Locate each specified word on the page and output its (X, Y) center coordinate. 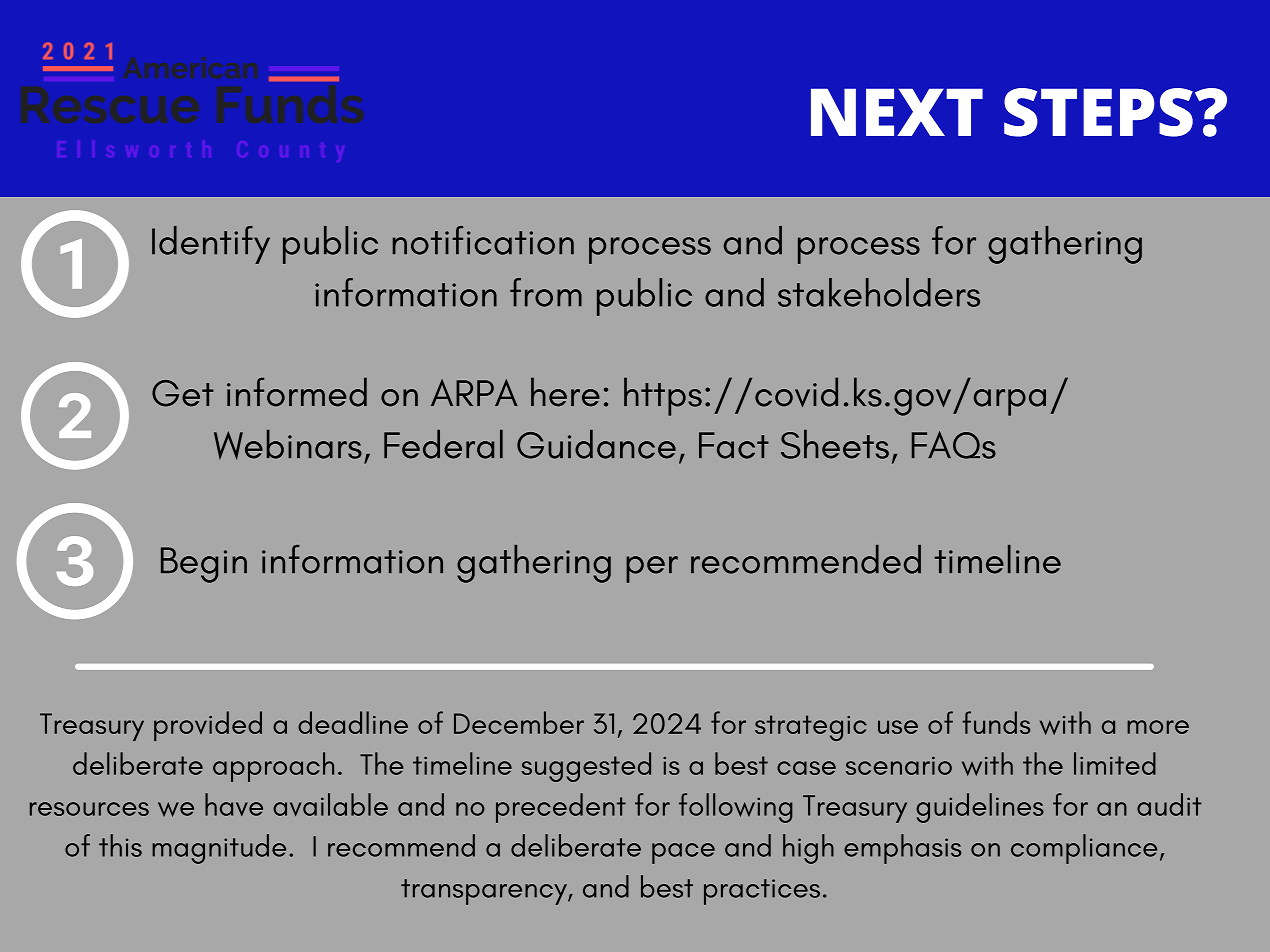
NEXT (897, 112)
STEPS (1098, 112)
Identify (211, 245)
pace (683, 853)
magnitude (219, 849)
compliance (1084, 849)
